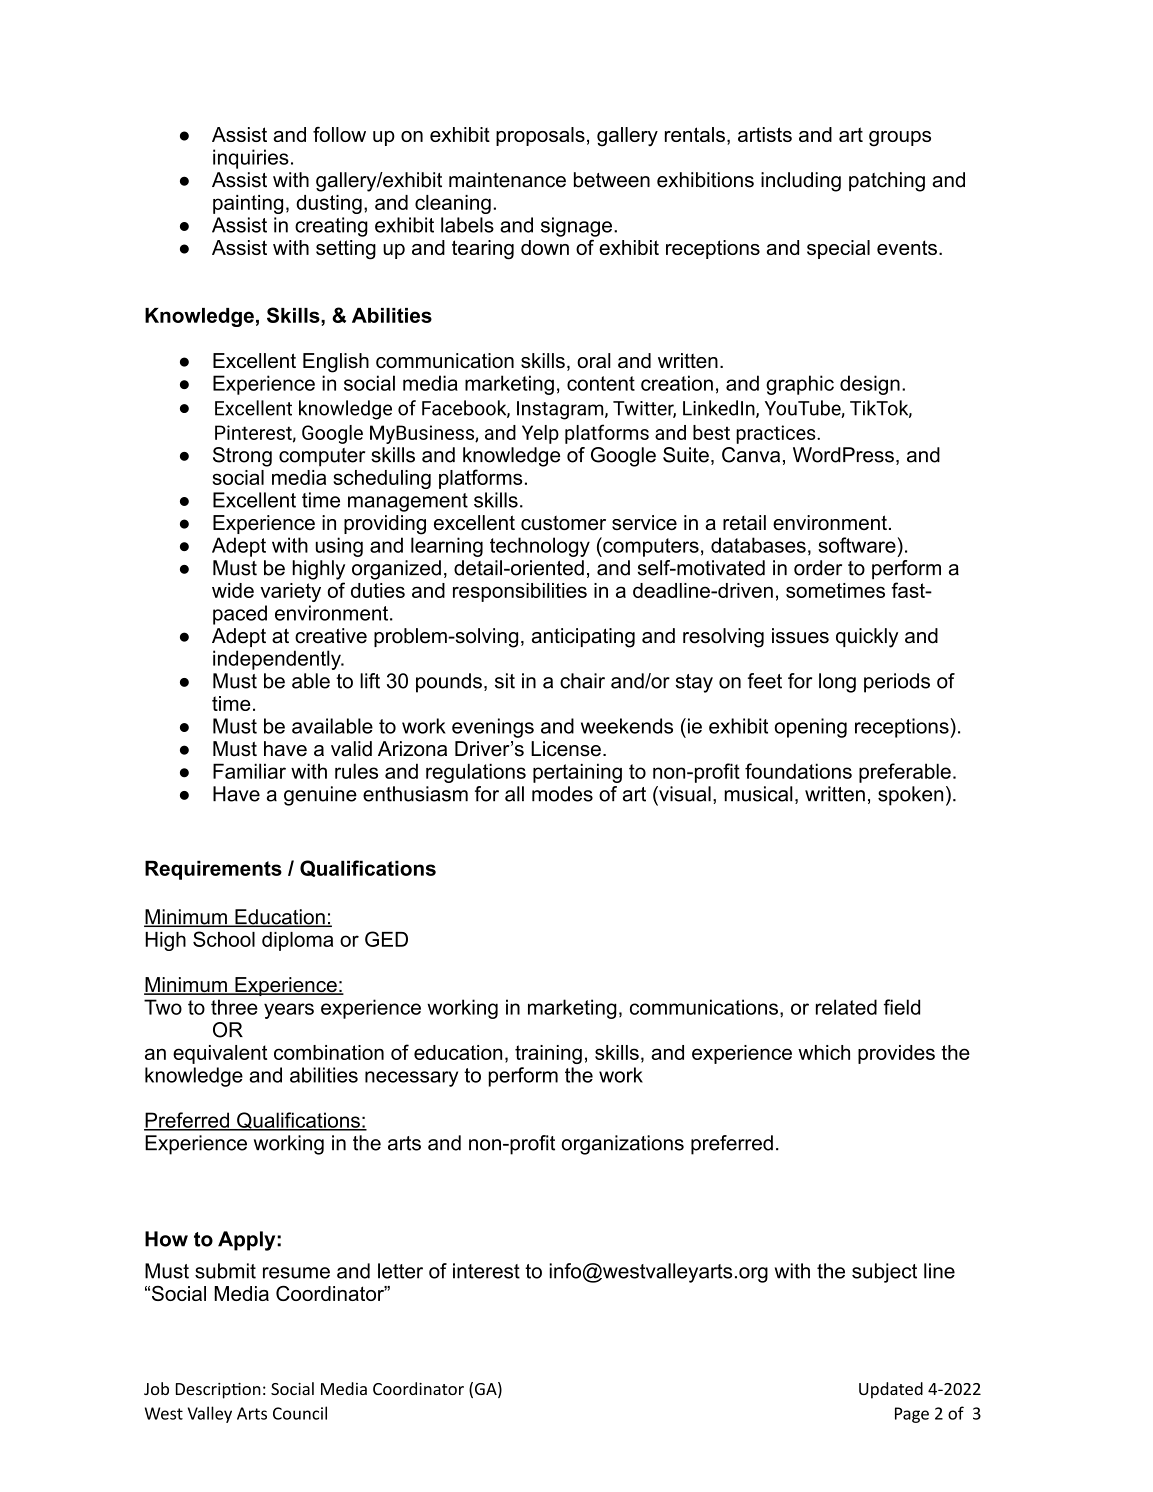 The width and height of the document is (1153, 1492). I want to click on inquiries, so click(251, 159).
